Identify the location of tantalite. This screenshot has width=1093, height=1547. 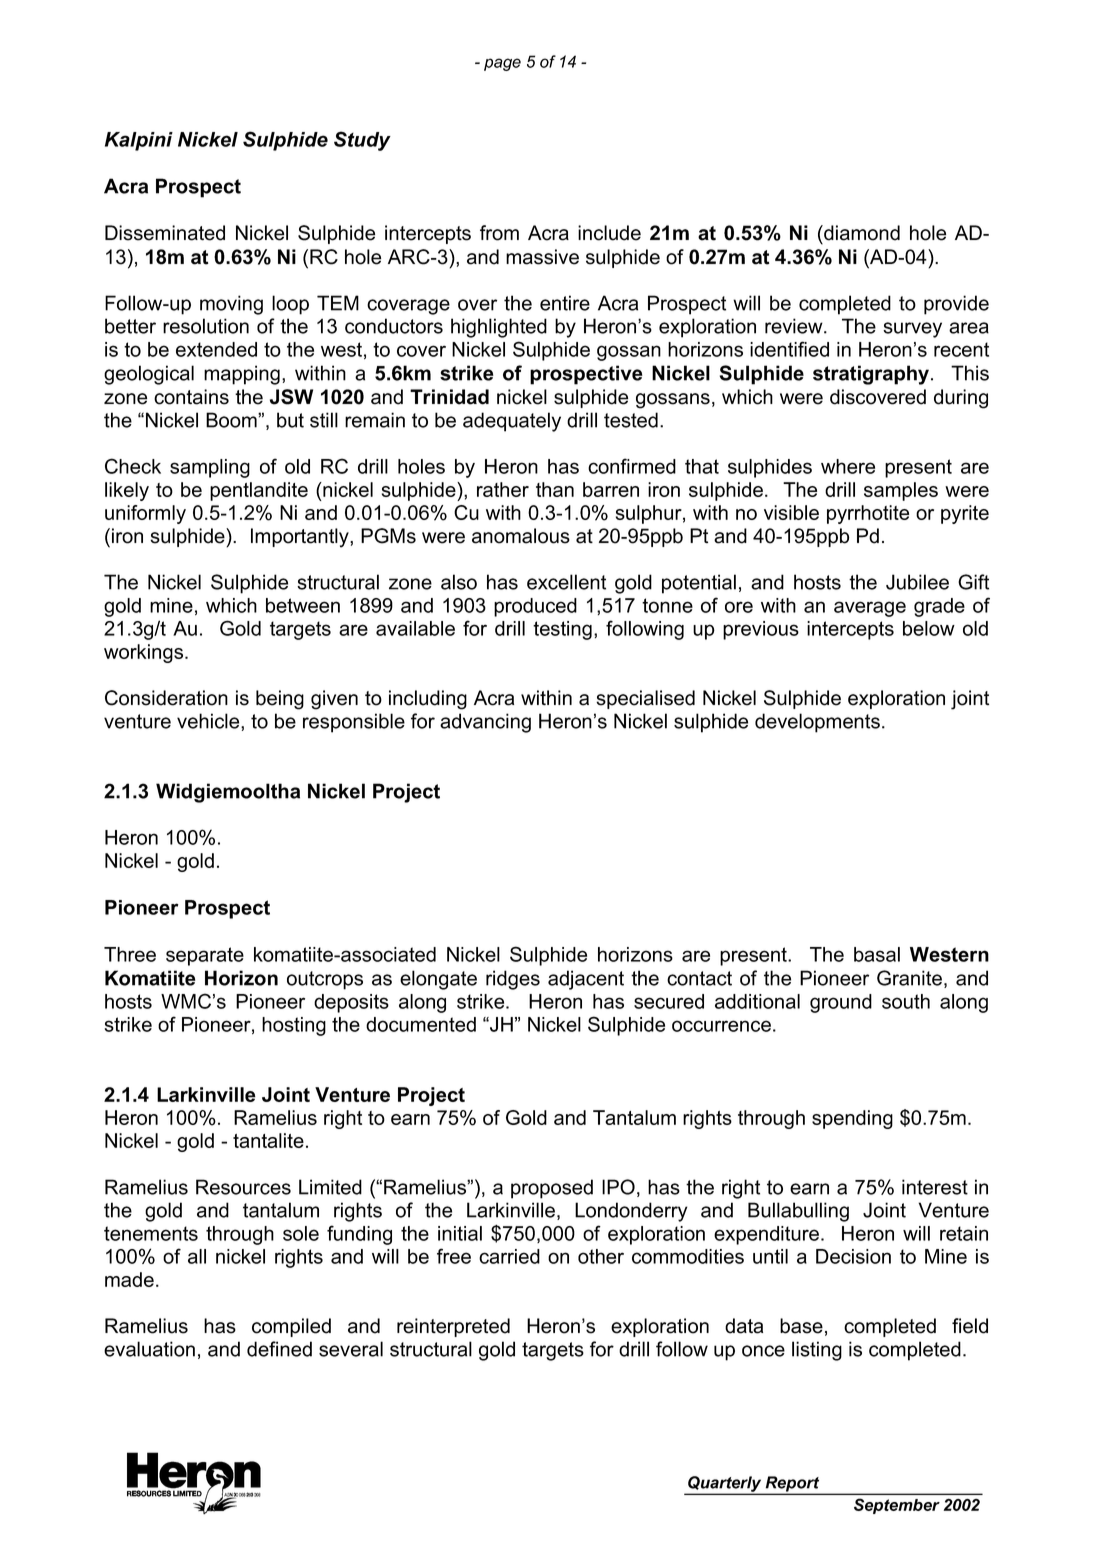
(268, 1140).
